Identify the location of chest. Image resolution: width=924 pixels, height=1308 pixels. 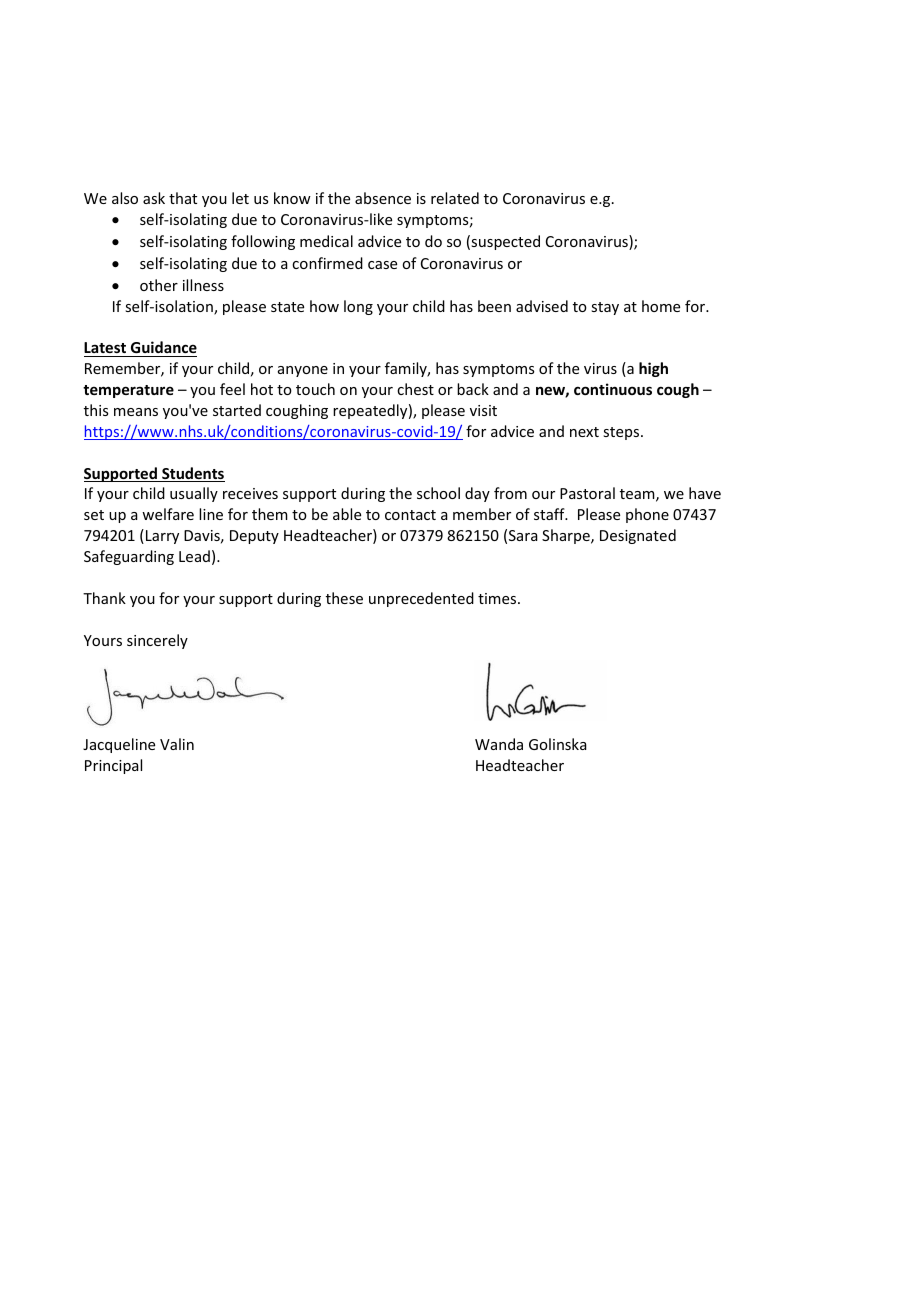
(415, 389).
